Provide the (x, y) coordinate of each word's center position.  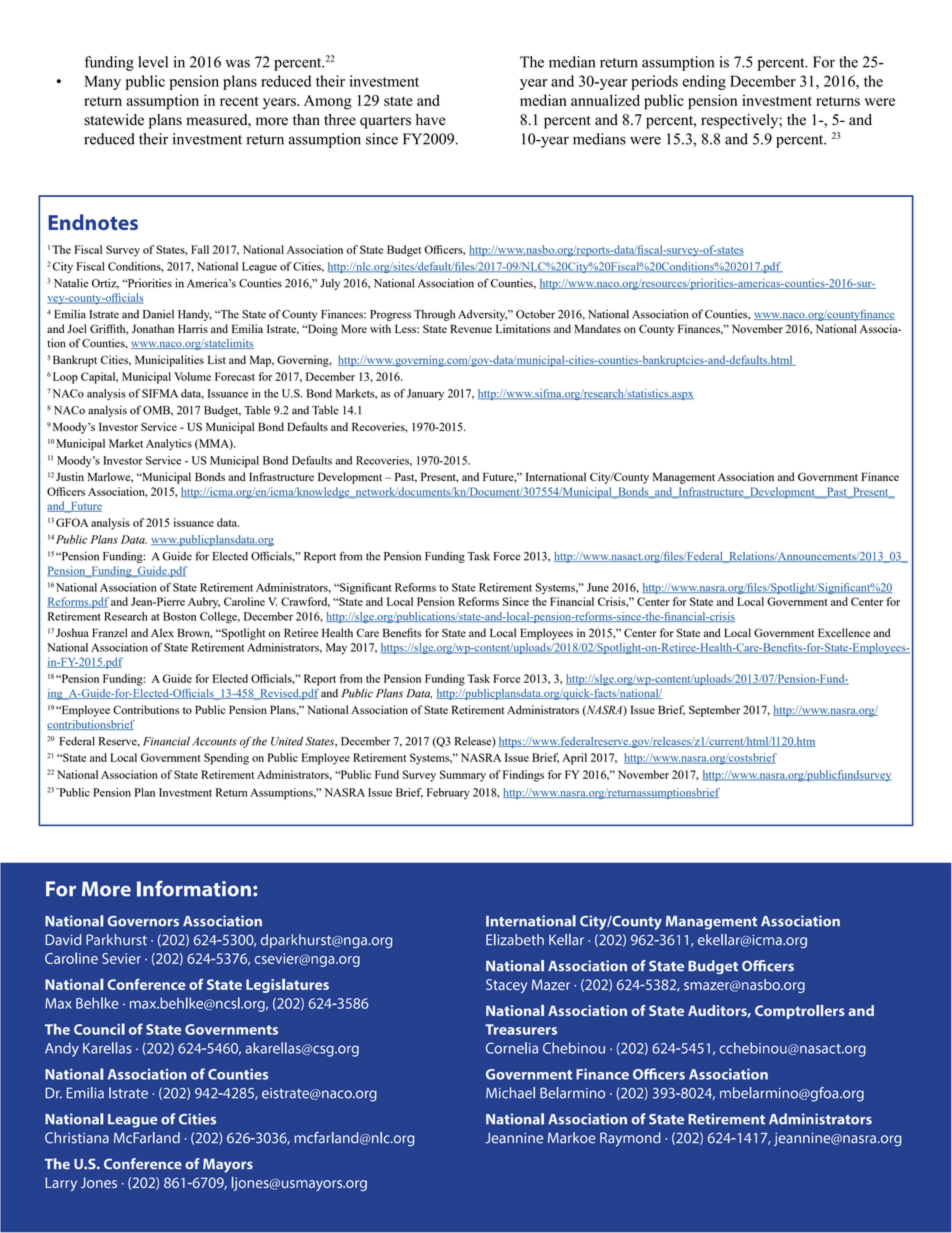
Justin (70, 476)
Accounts (214, 741)
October (535, 314)
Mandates (598, 328)
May (336, 648)
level (153, 62)
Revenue (471, 328)
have (430, 120)
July (330, 284)
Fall (200, 249)
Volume (192, 376)
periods (654, 82)
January (425, 394)
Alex (162, 632)
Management (684, 478)
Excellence (844, 632)
